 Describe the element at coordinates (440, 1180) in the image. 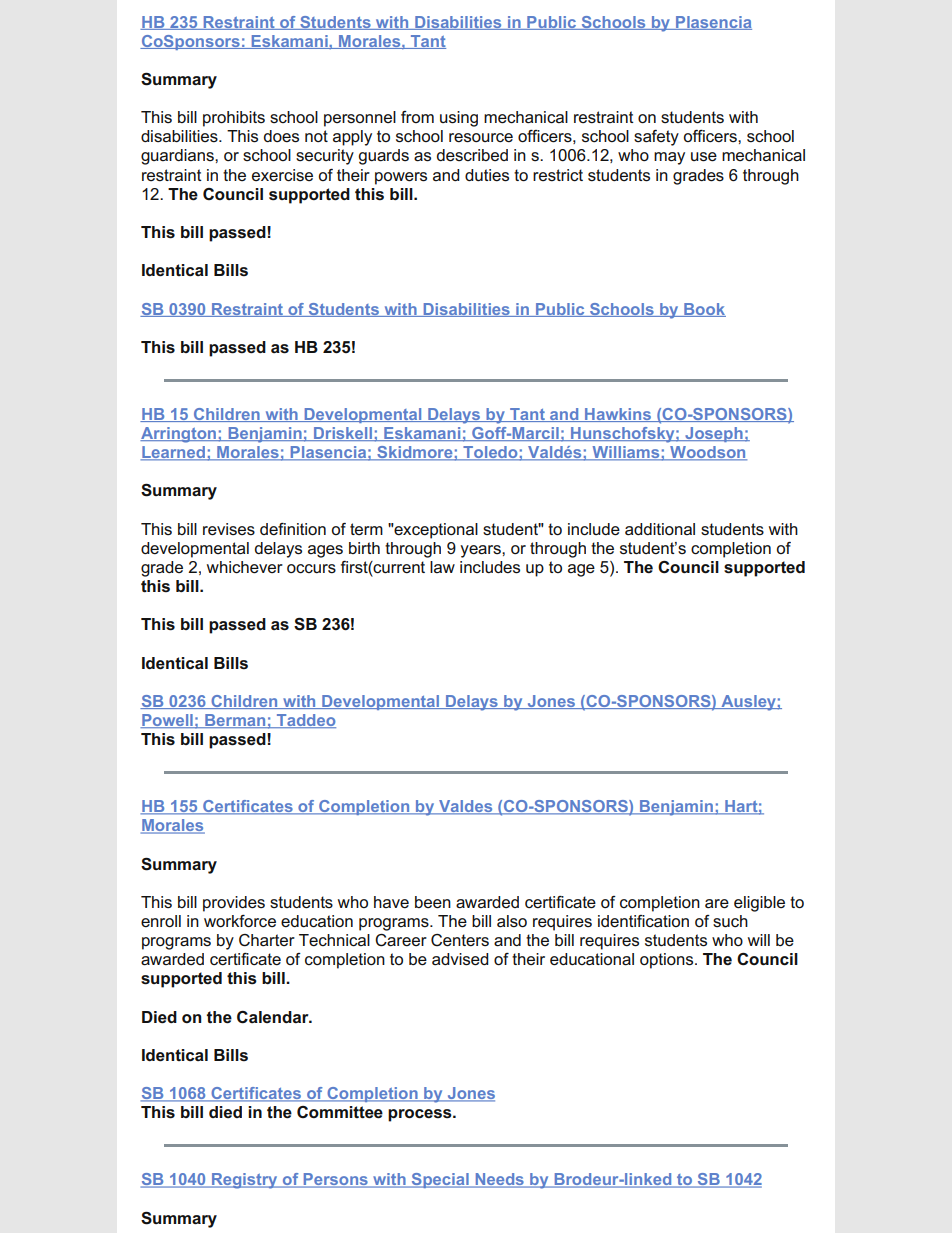

I see `Special` at that location.
